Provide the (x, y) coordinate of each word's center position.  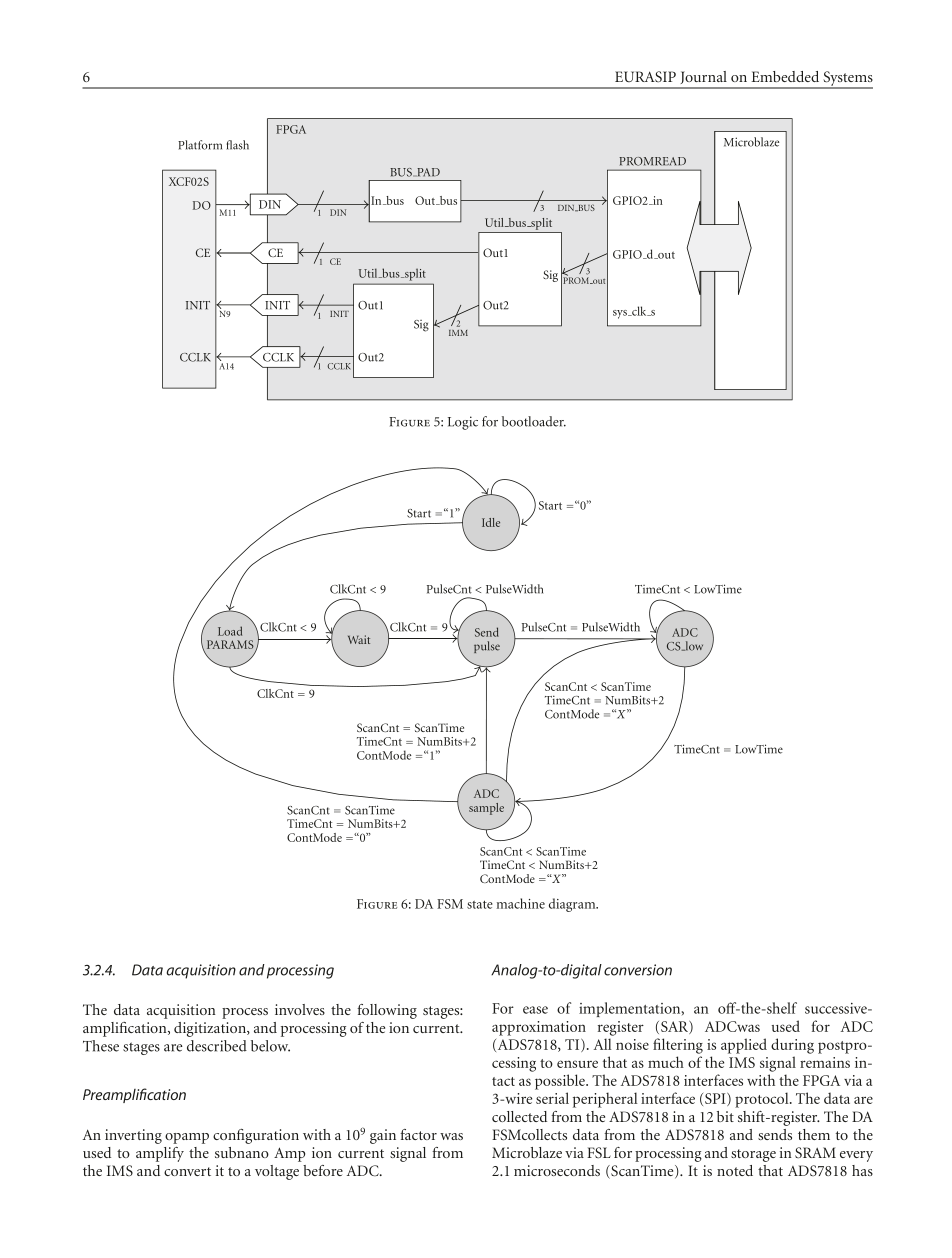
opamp (187, 1138)
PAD (427, 172)
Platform (200, 145)
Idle (491, 522)
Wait (359, 639)
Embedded (785, 76)
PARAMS (231, 645)
